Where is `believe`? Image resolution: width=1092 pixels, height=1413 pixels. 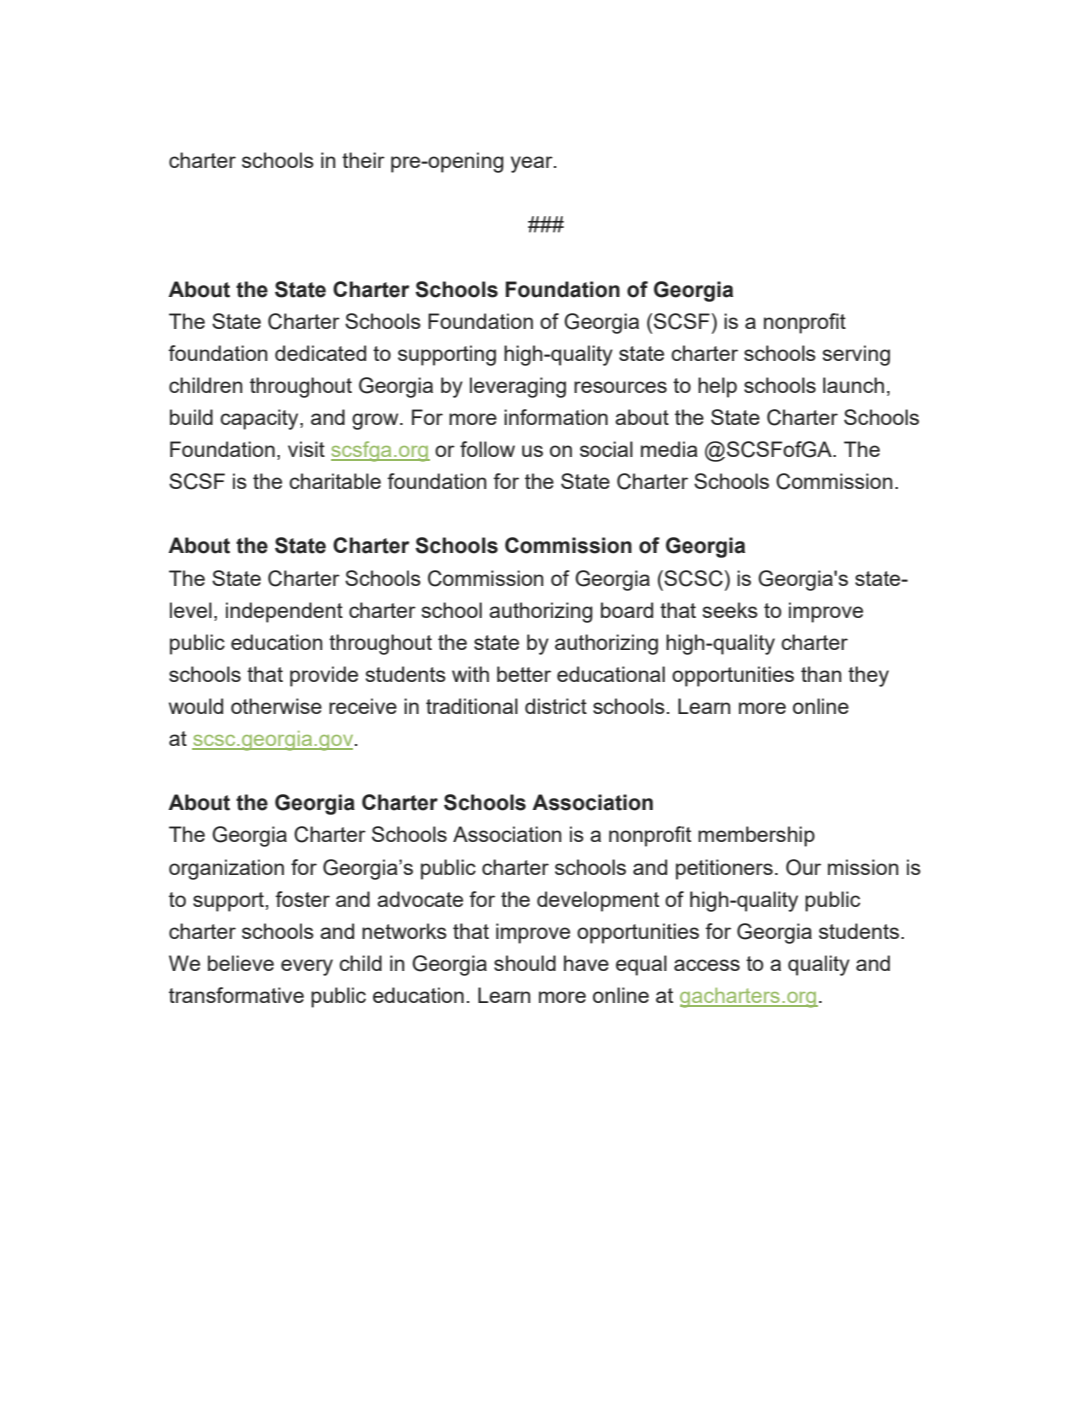 believe is located at coordinates (241, 963).
